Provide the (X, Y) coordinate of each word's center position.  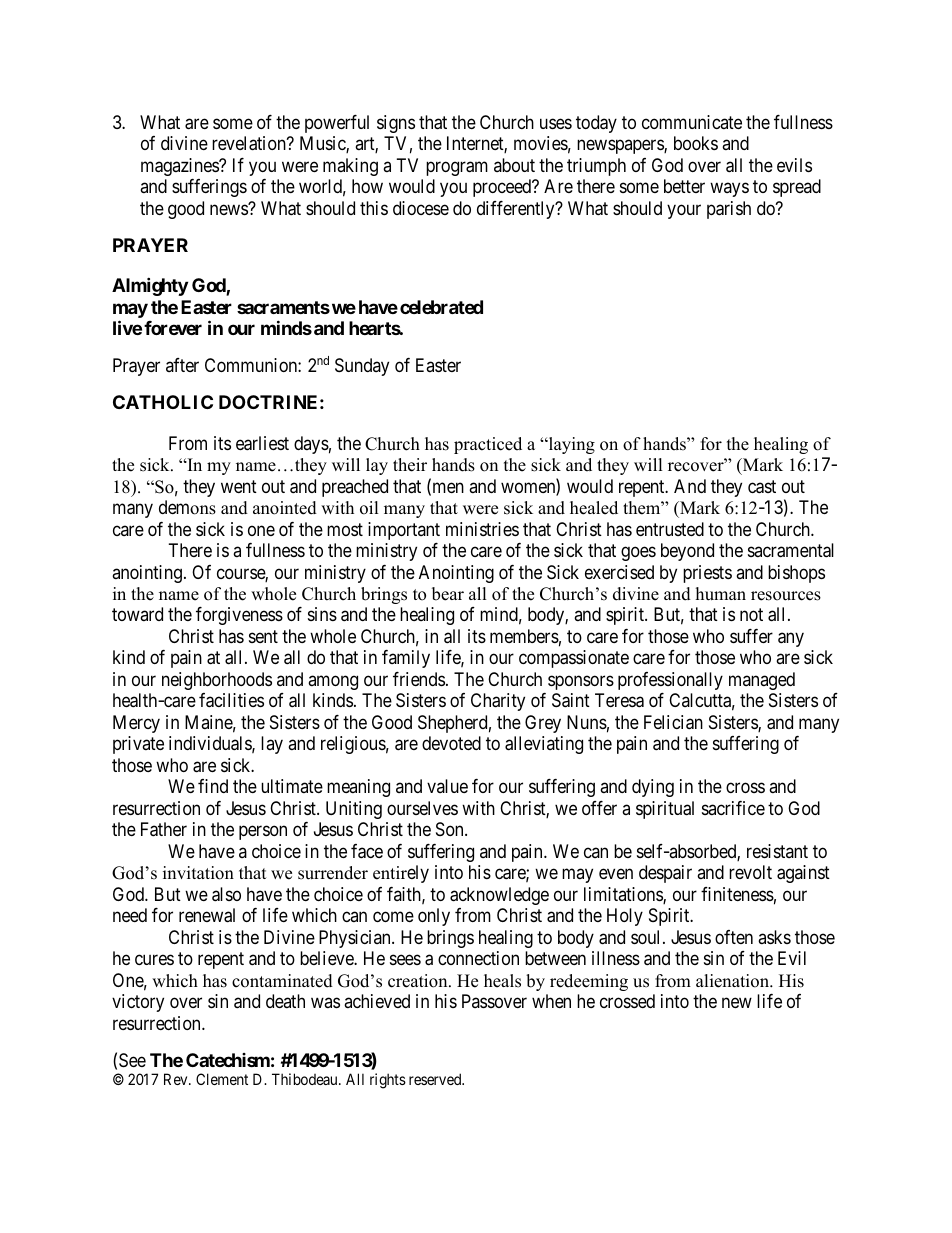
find (213, 786)
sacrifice (733, 808)
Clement (222, 1079)
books (696, 143)
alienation (733, 981)
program (457, 168)
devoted (451, 743)
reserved (436, 1079)
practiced (488, 445)
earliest (262, 443)
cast (762, 487)
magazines (180, 167)
